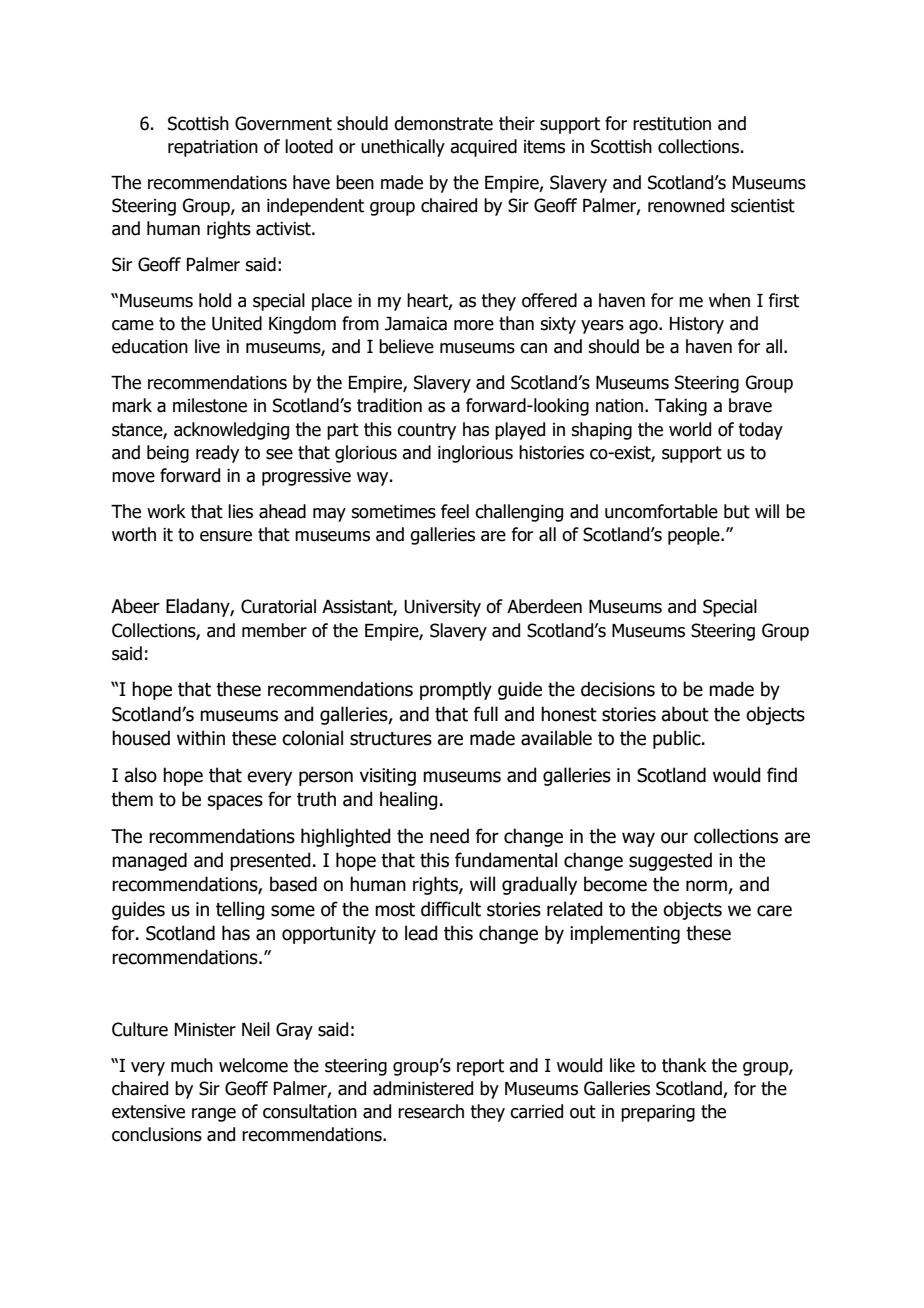  Describe the element at coordinates (685, 714) in the document. I see `about` at that location.
